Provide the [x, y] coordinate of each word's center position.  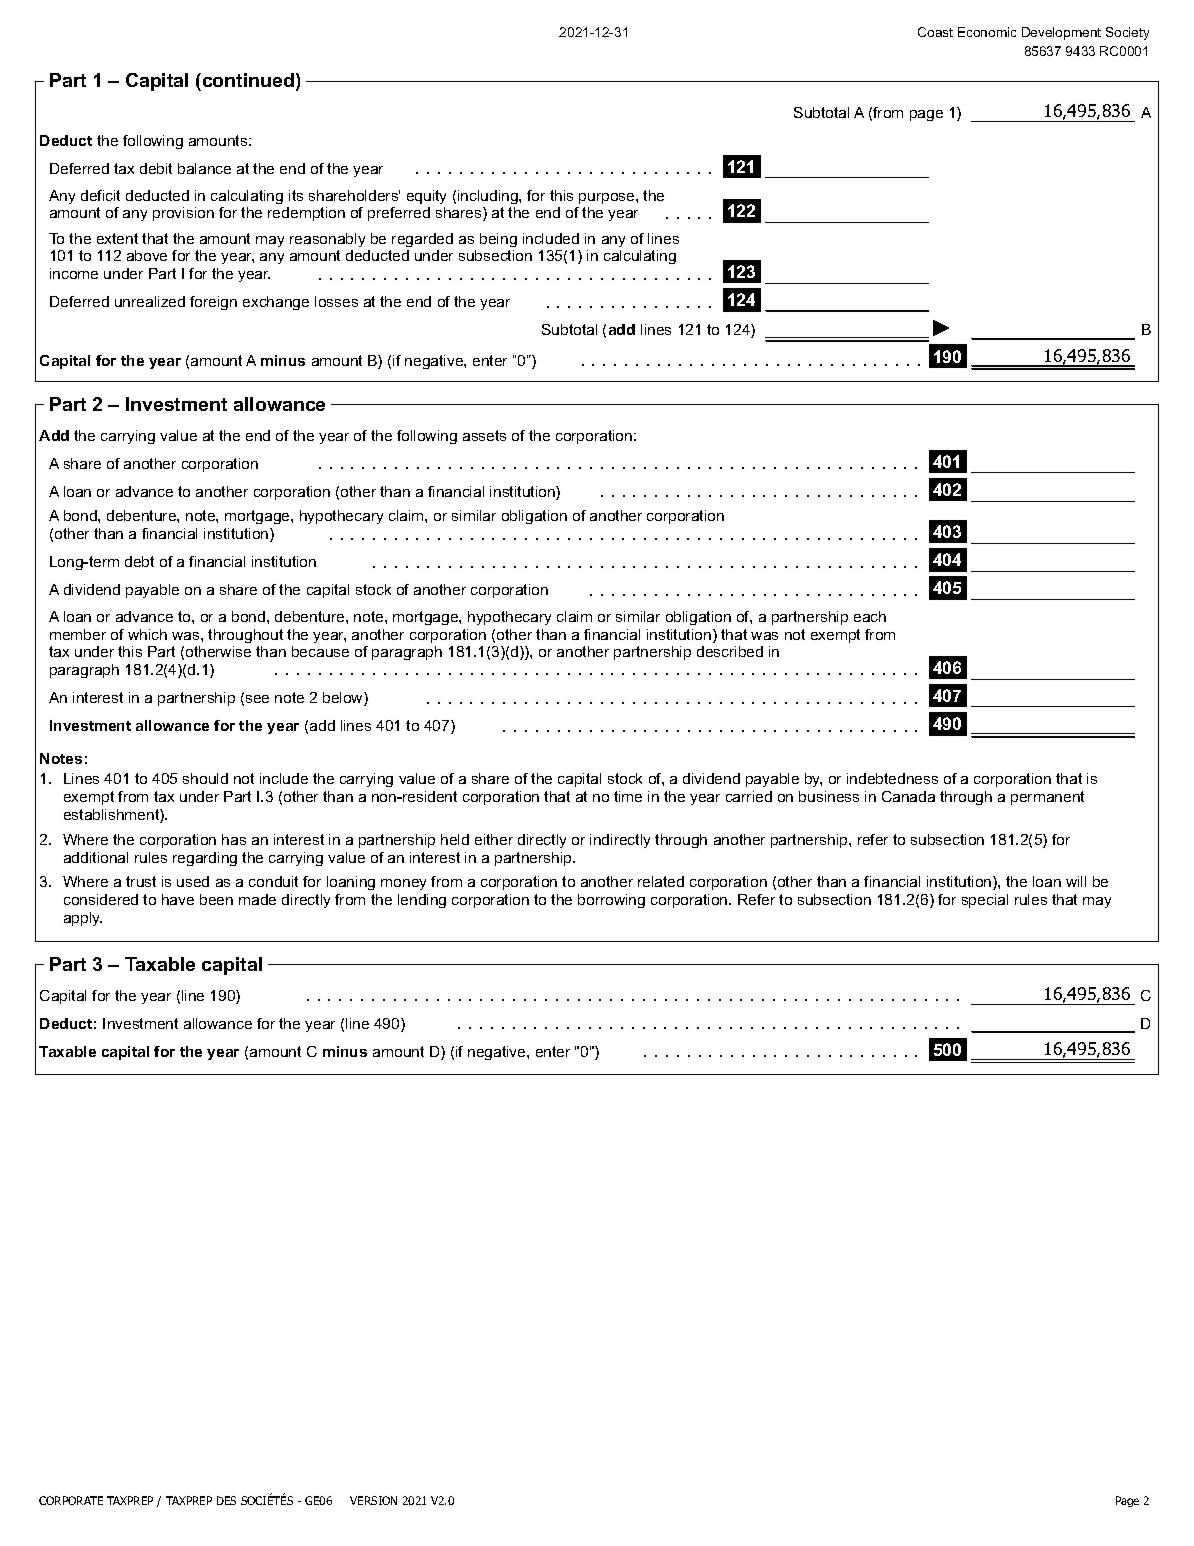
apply [83, 919]
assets [484, 435]
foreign [213, 303]
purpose [608, 198]
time [628, 796]
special [985, 901]
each [870, 616]
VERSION [373, 1500]
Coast [935, 32]
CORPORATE [71, 1500]
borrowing [611, 901]
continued [247, 82]
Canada [908, 796]
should [205, 778]
